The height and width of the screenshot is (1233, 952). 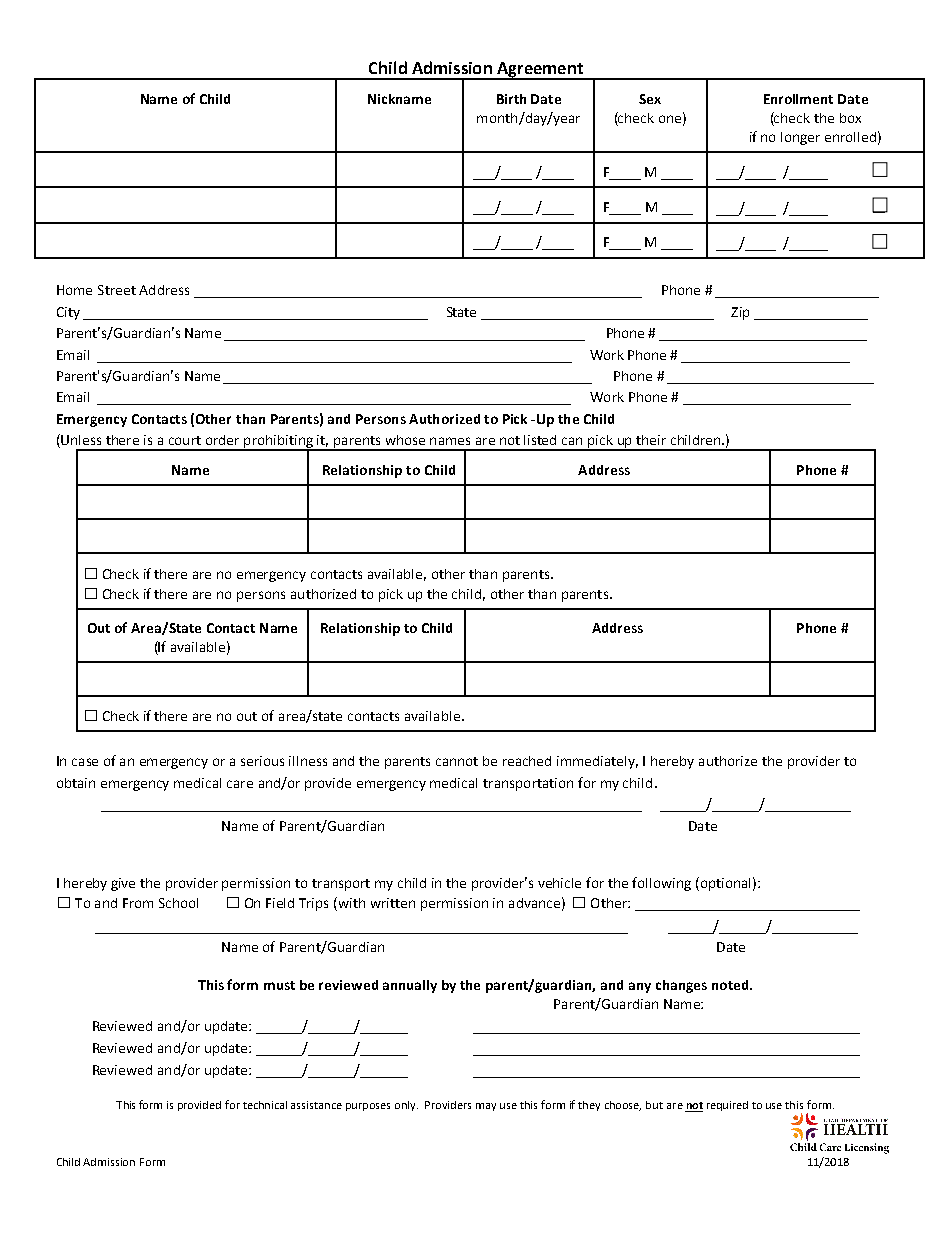 What do you see at coordinates (117, 290) in the screenshot?
I see `Street` at bounding box center [117, 290].
